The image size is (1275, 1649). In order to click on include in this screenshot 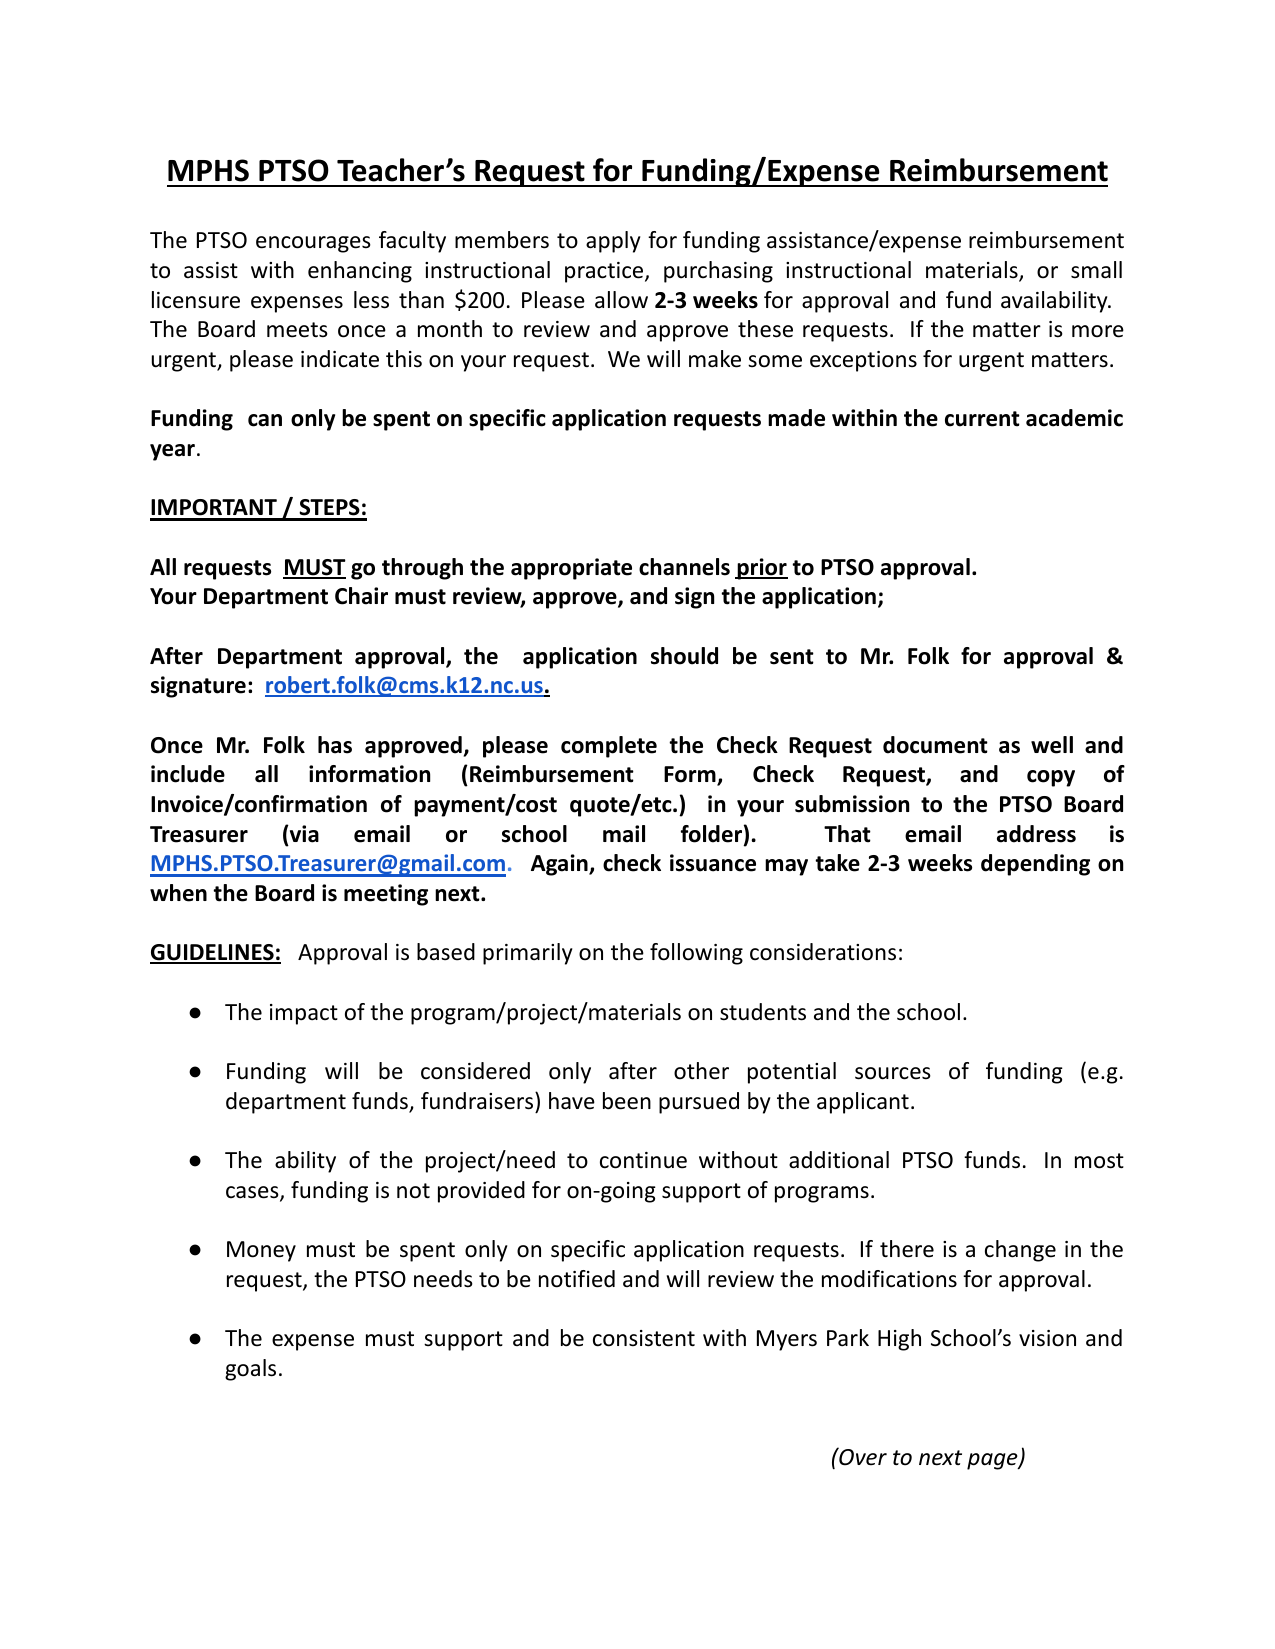, I will do `click(188, 774)`.
